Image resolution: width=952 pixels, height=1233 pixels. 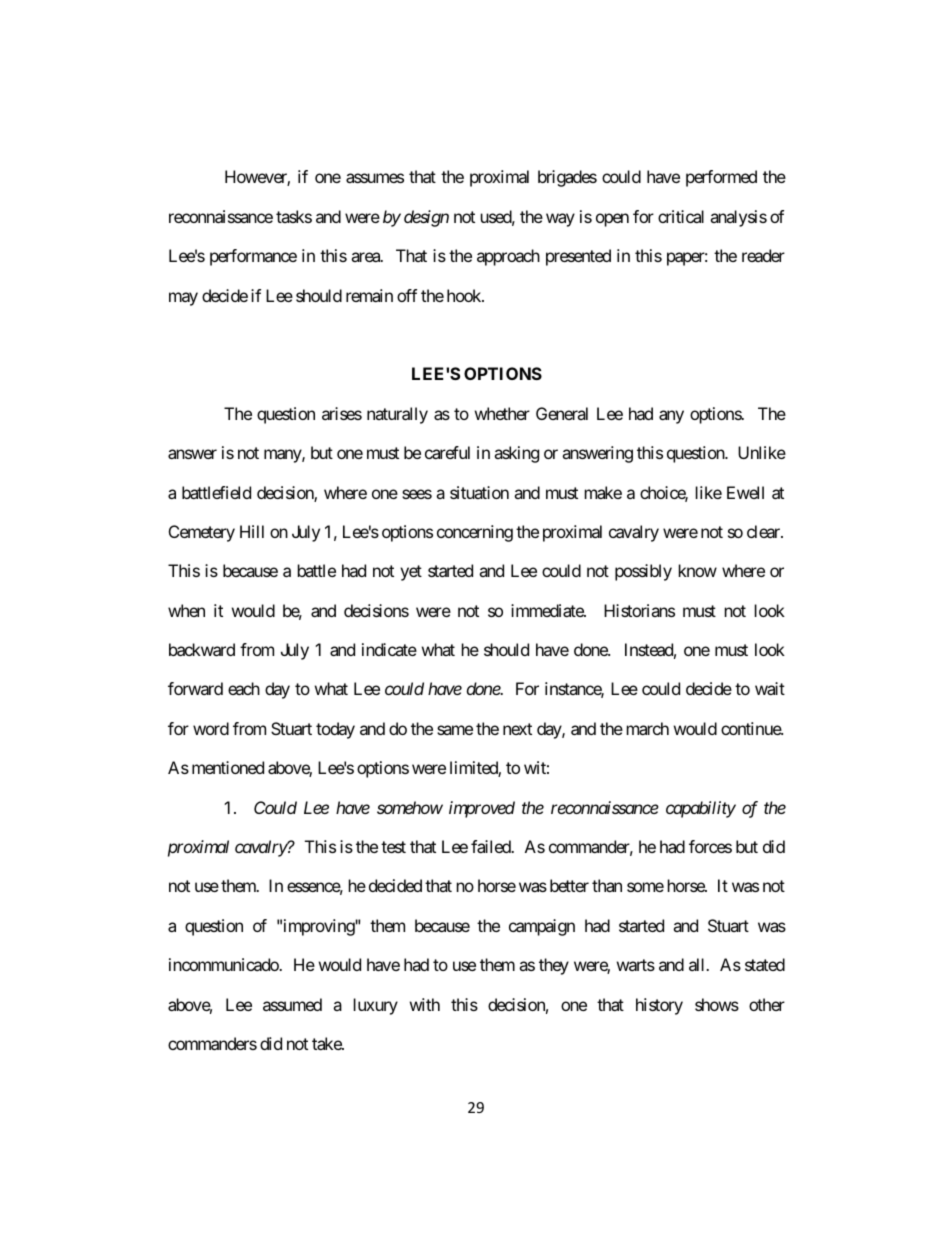 I want to click on mentioned, so click(x=228, y=767).
